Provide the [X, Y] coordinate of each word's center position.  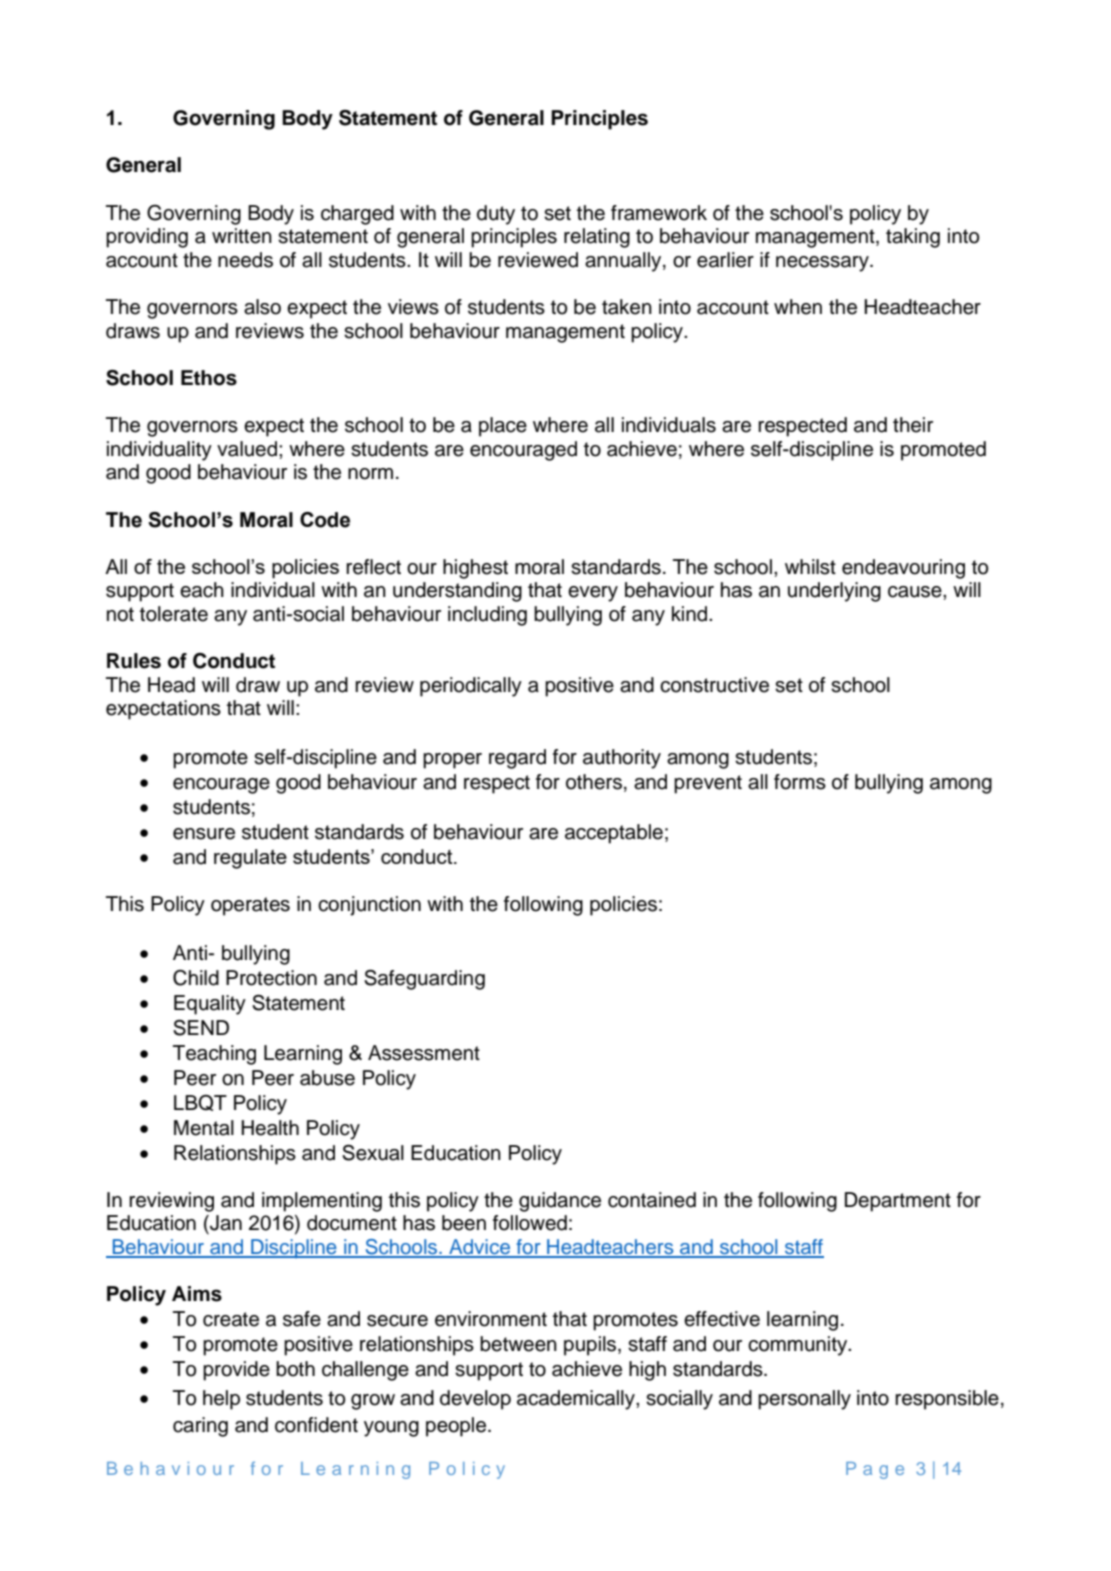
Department [898, 1202]
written [242, 236]
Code [325, 520]
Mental [204, 1128]
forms [800, 782]
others [594, 782]
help [221, 1400]
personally [804, 1400]
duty [496, 215]
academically [577, 1400]
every [593, 594]
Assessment [424, 1053]
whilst [810, 567]
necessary [823, 264]
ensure [204, 834]
